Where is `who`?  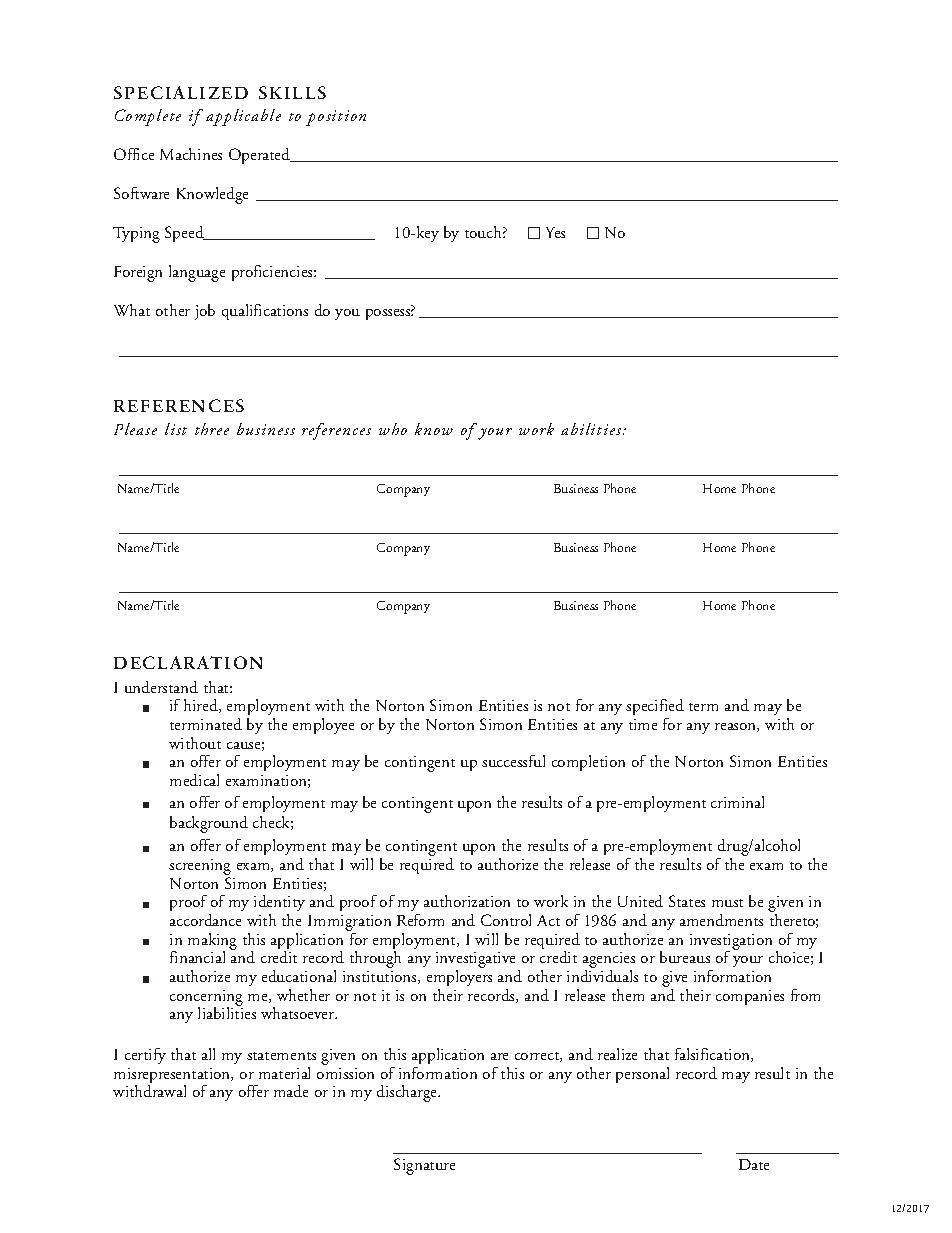
who is located at coordinates (393, 429).
